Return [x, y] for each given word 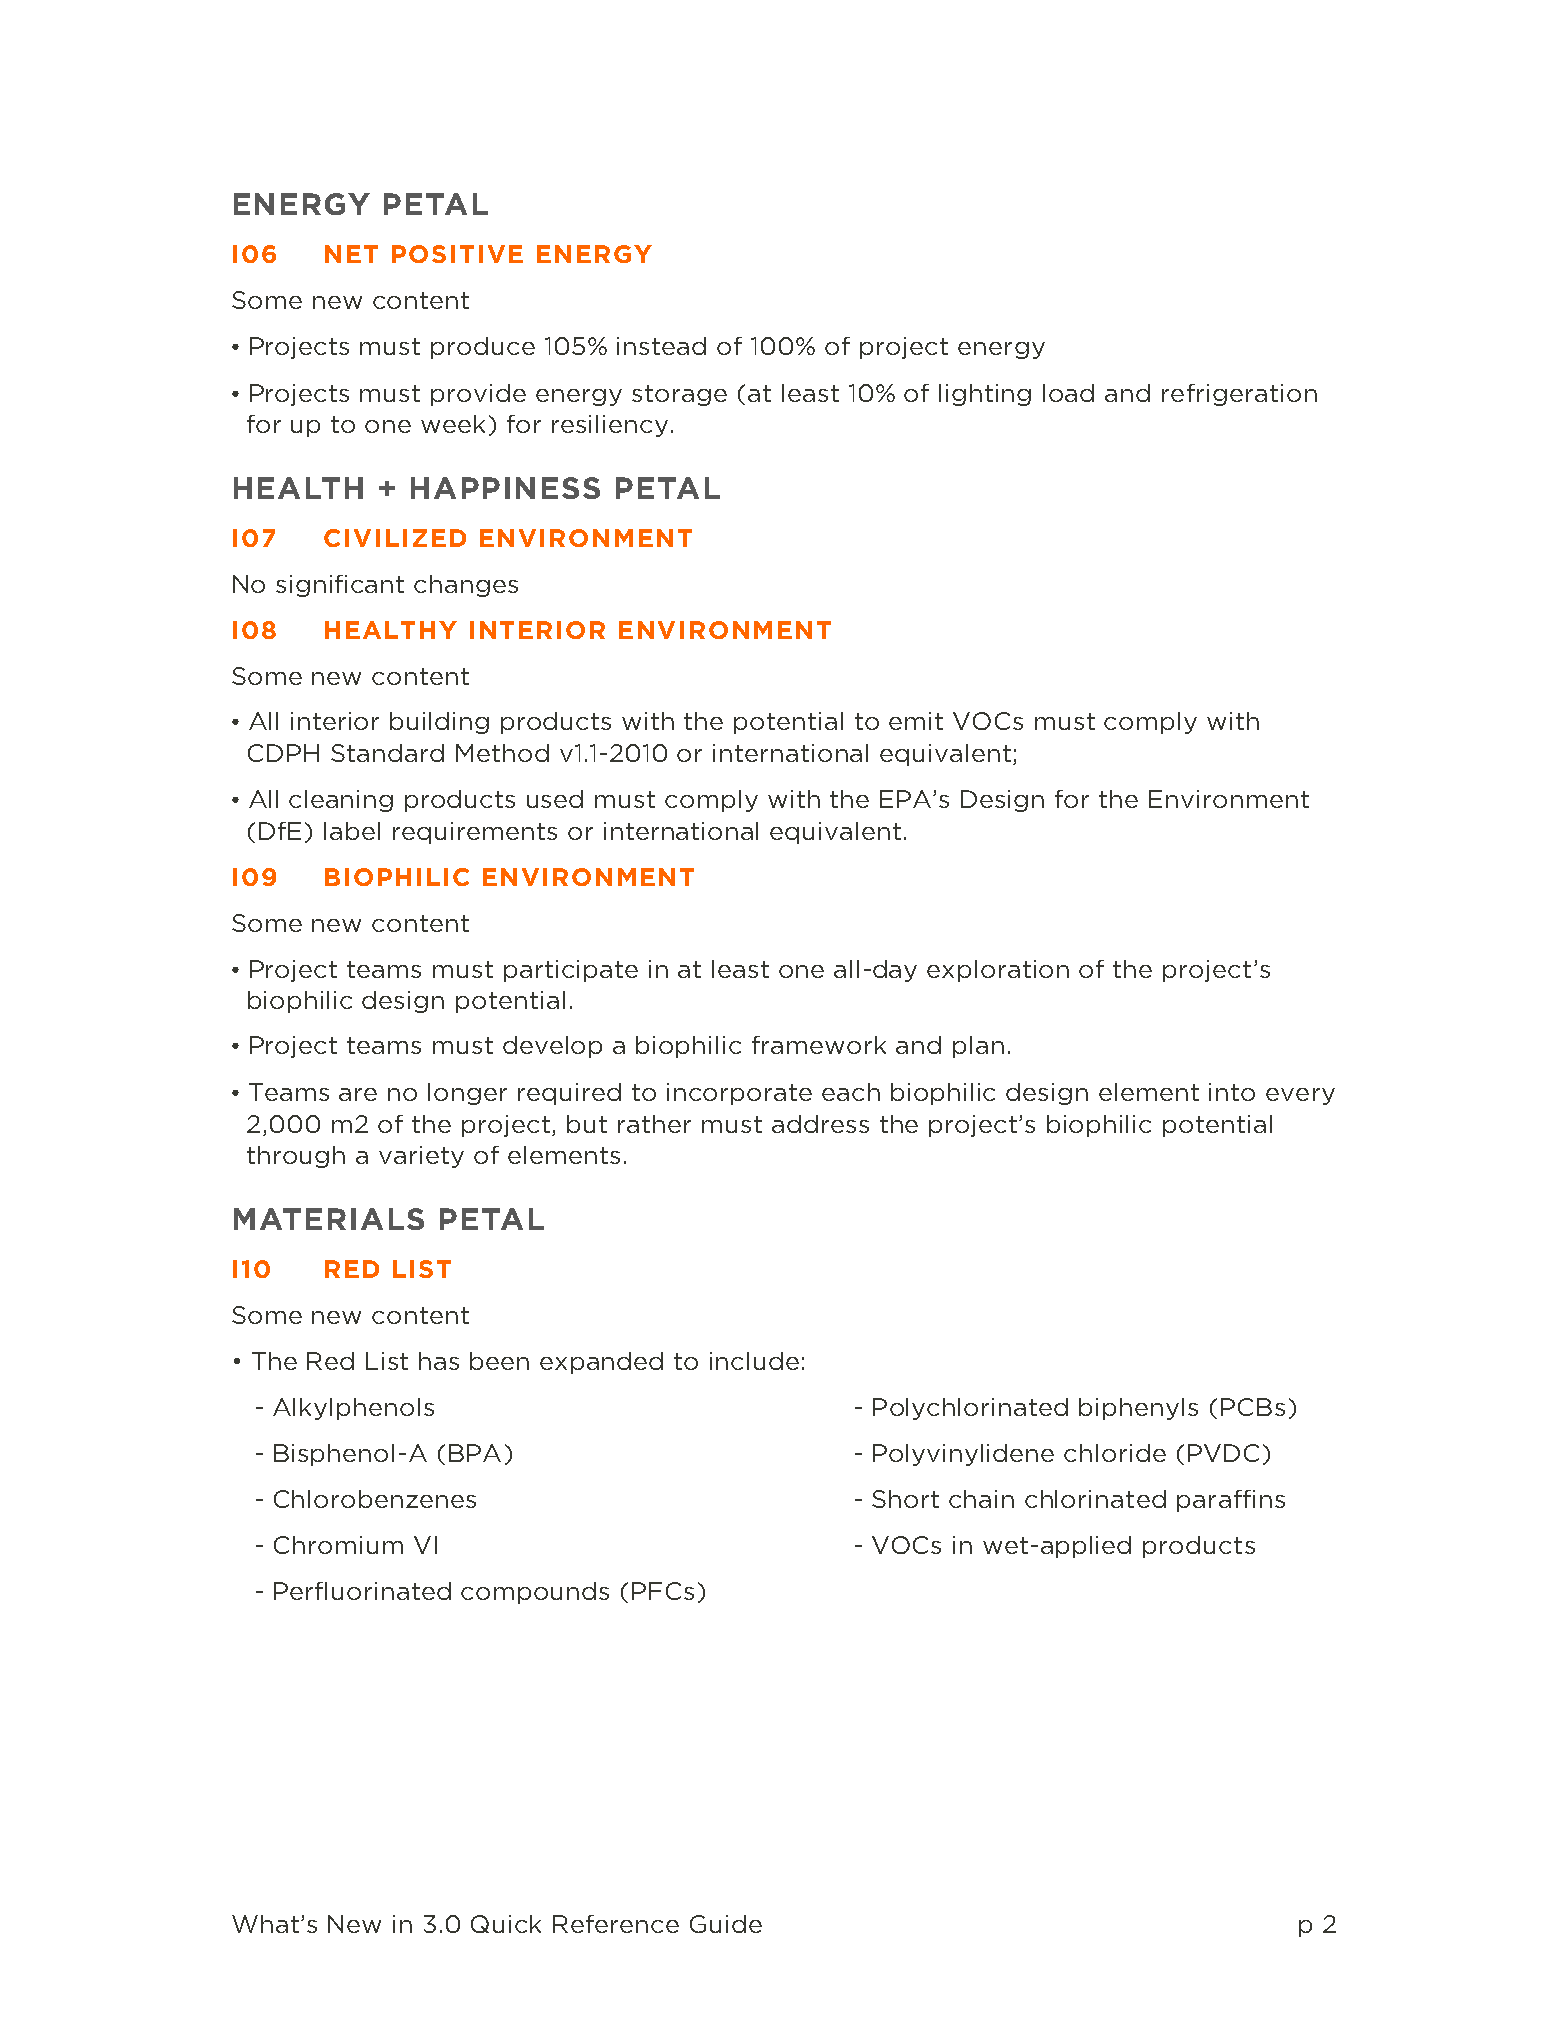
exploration [998, 971]
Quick [506, 1924]
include [754, 1361]
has [439, 1361]
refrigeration [1239, 395]
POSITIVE [457, 254]
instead [661, 346]
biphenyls [1138, 1409]
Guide [726, 1924]
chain [981, 1499]
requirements [475, 833]
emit [916, 721]
